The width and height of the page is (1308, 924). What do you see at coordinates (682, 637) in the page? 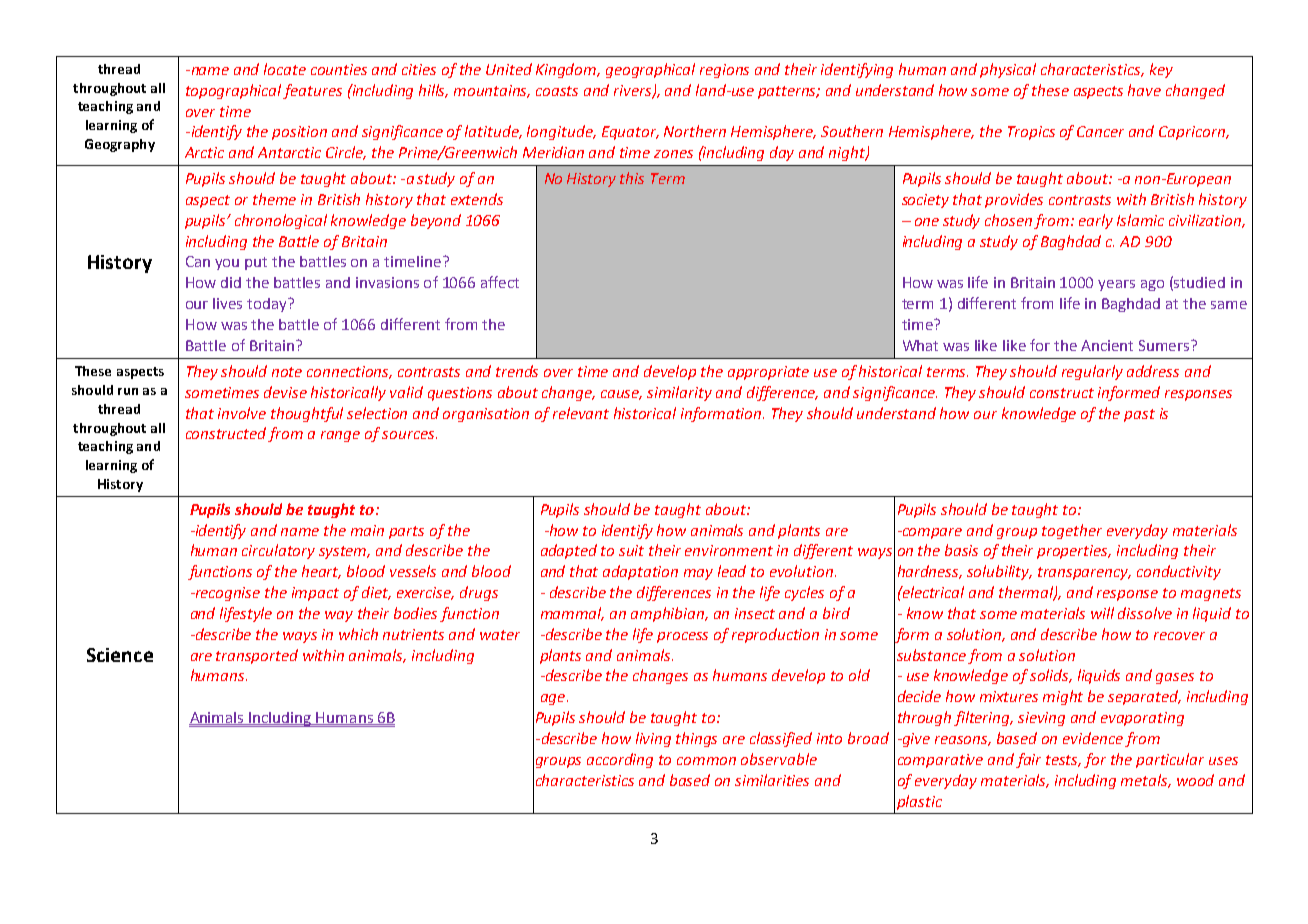
I see `process` at bounding box center [682, 637].
